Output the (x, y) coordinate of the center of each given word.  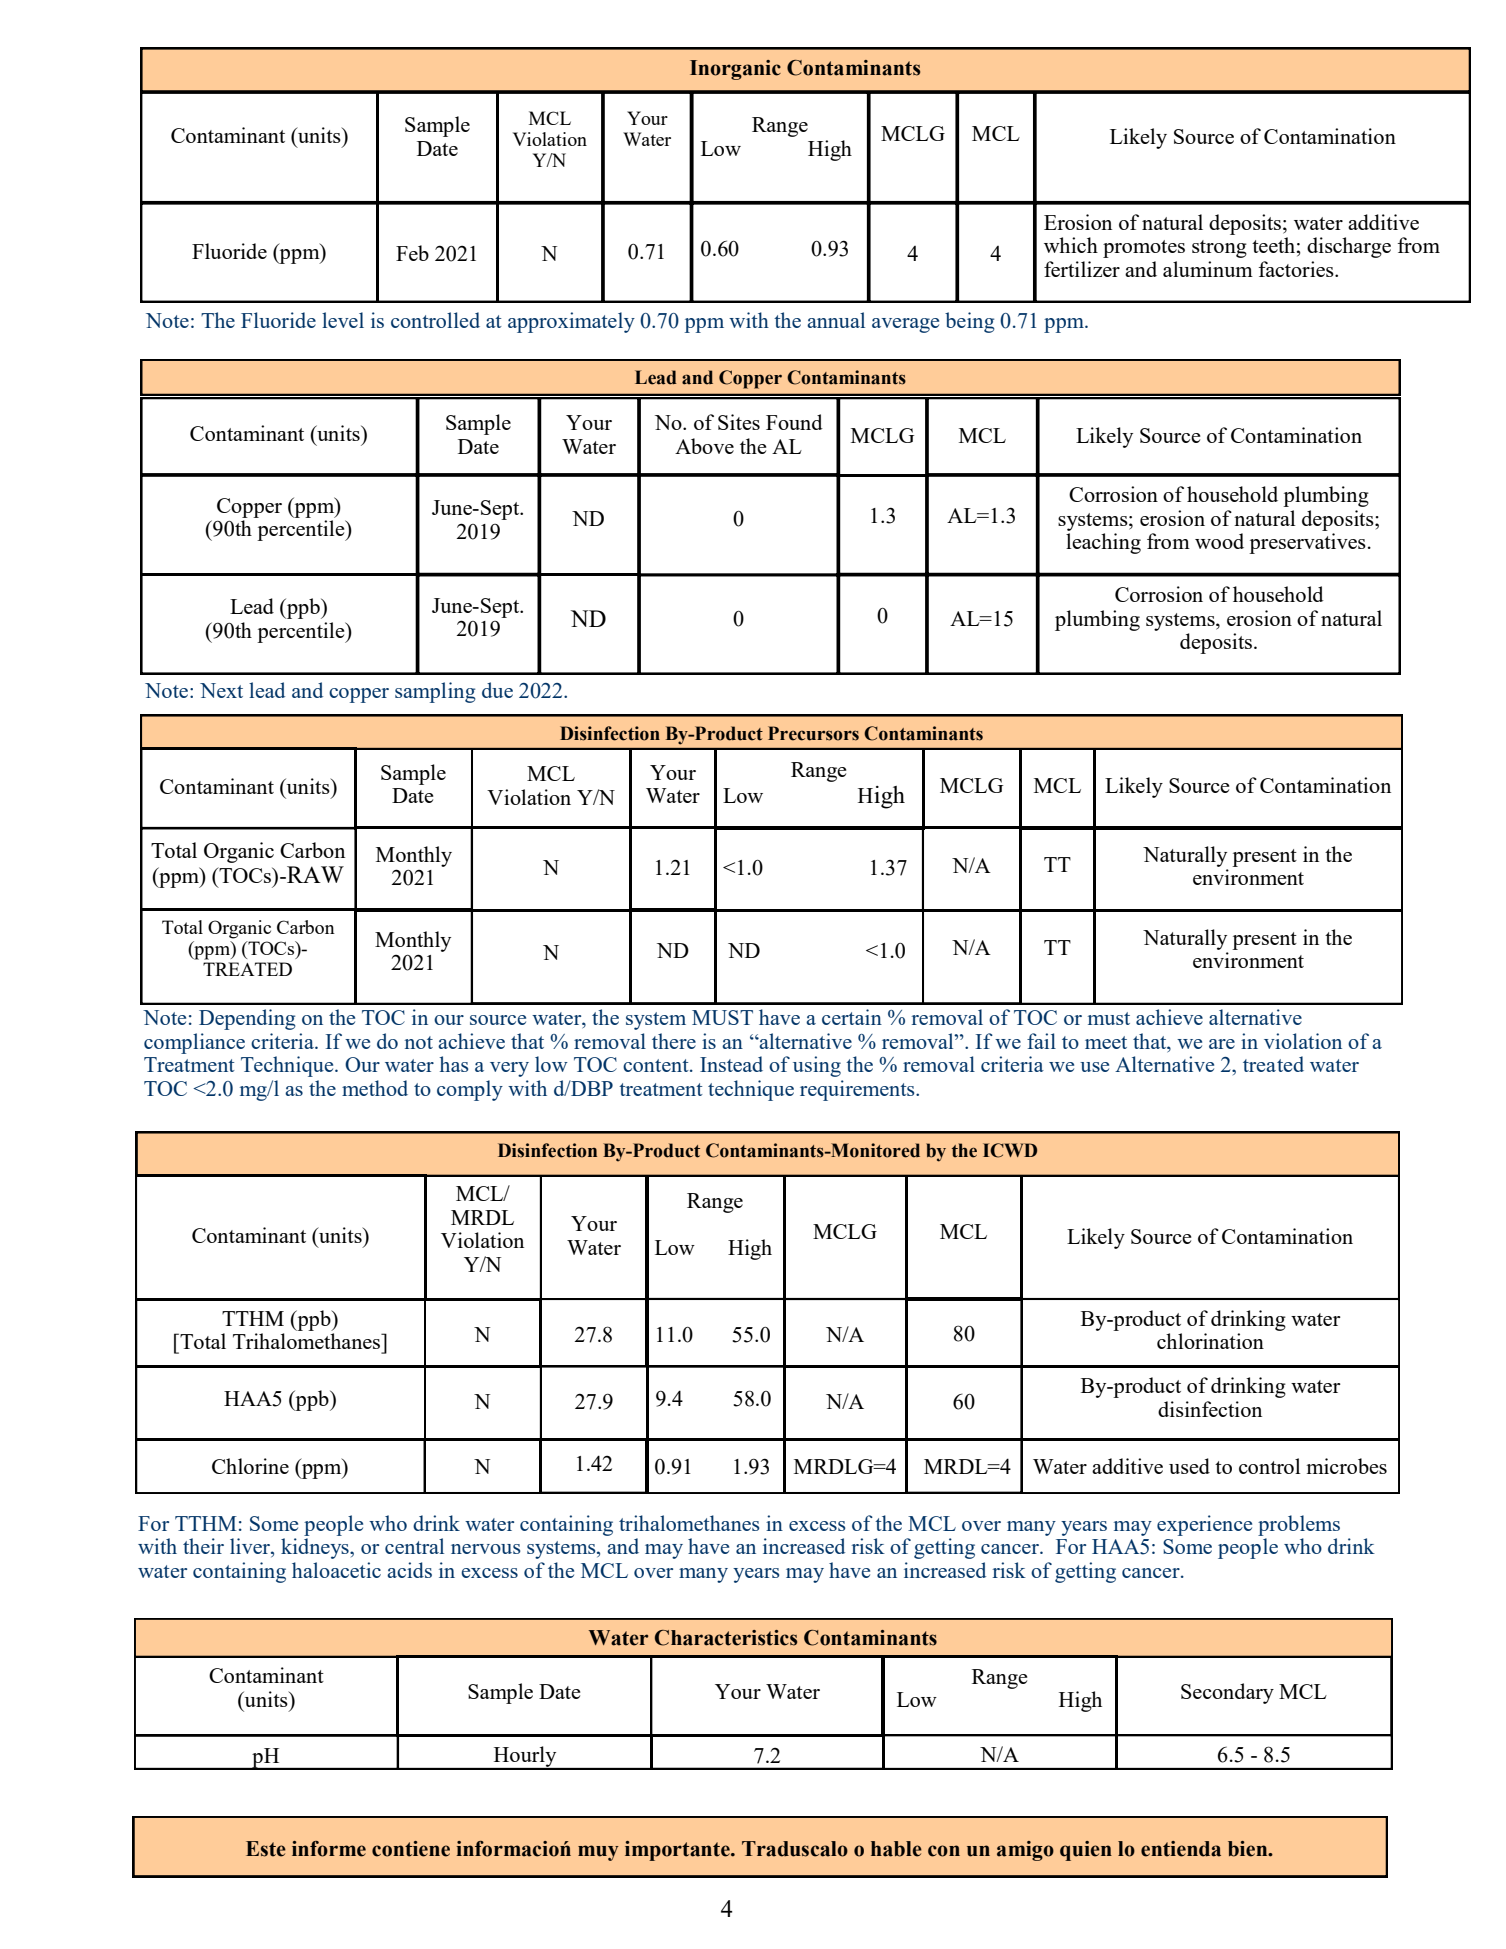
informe (329, 1849)
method (375, 1088)
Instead (731, 1064)
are (1222, 1044)
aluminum (1208, 269)
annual (836, 320)
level (343, 320)
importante (678, 1851)
